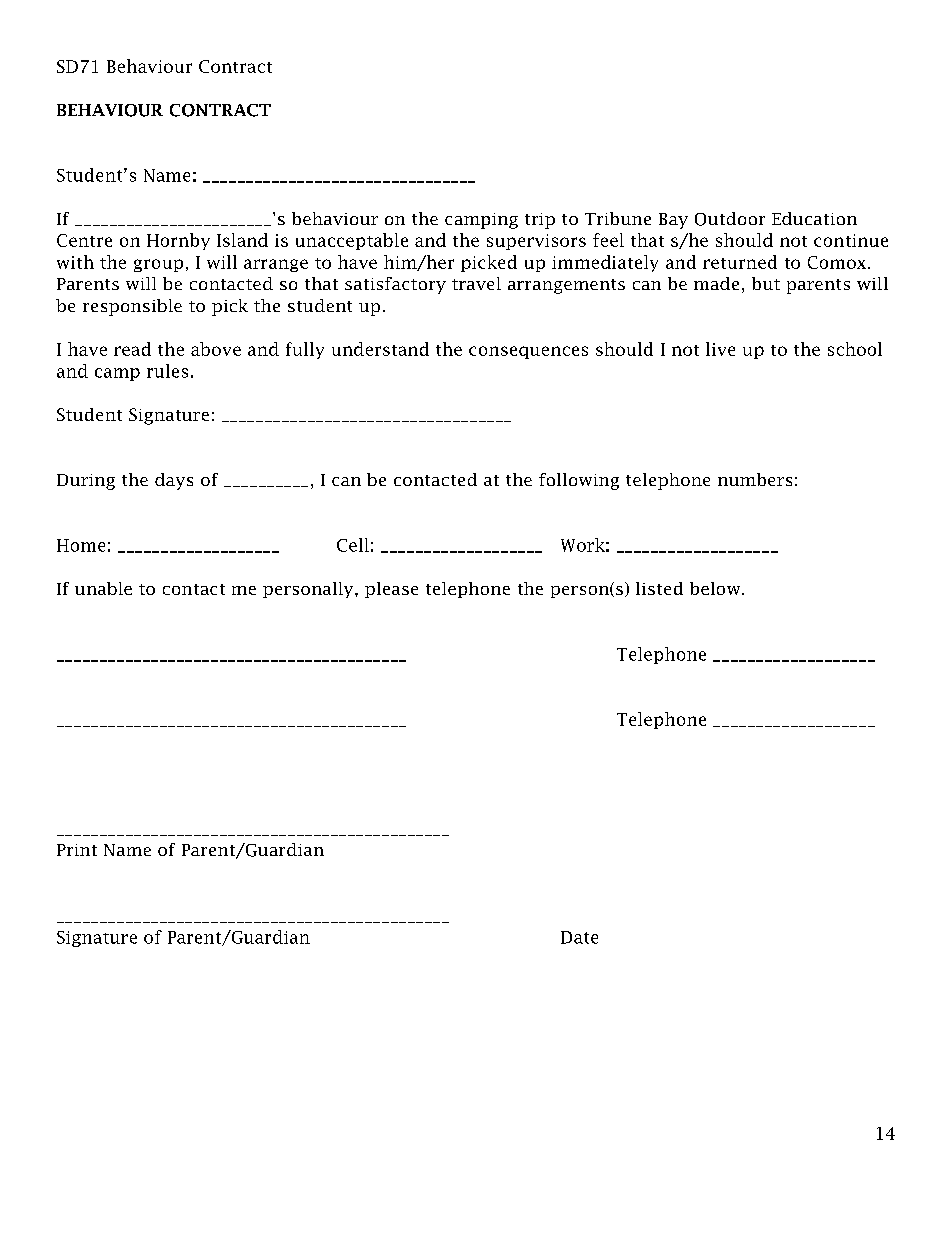  Describe the element at coordinates (740, 262) in the screenshot. I see `returned` at that location.
